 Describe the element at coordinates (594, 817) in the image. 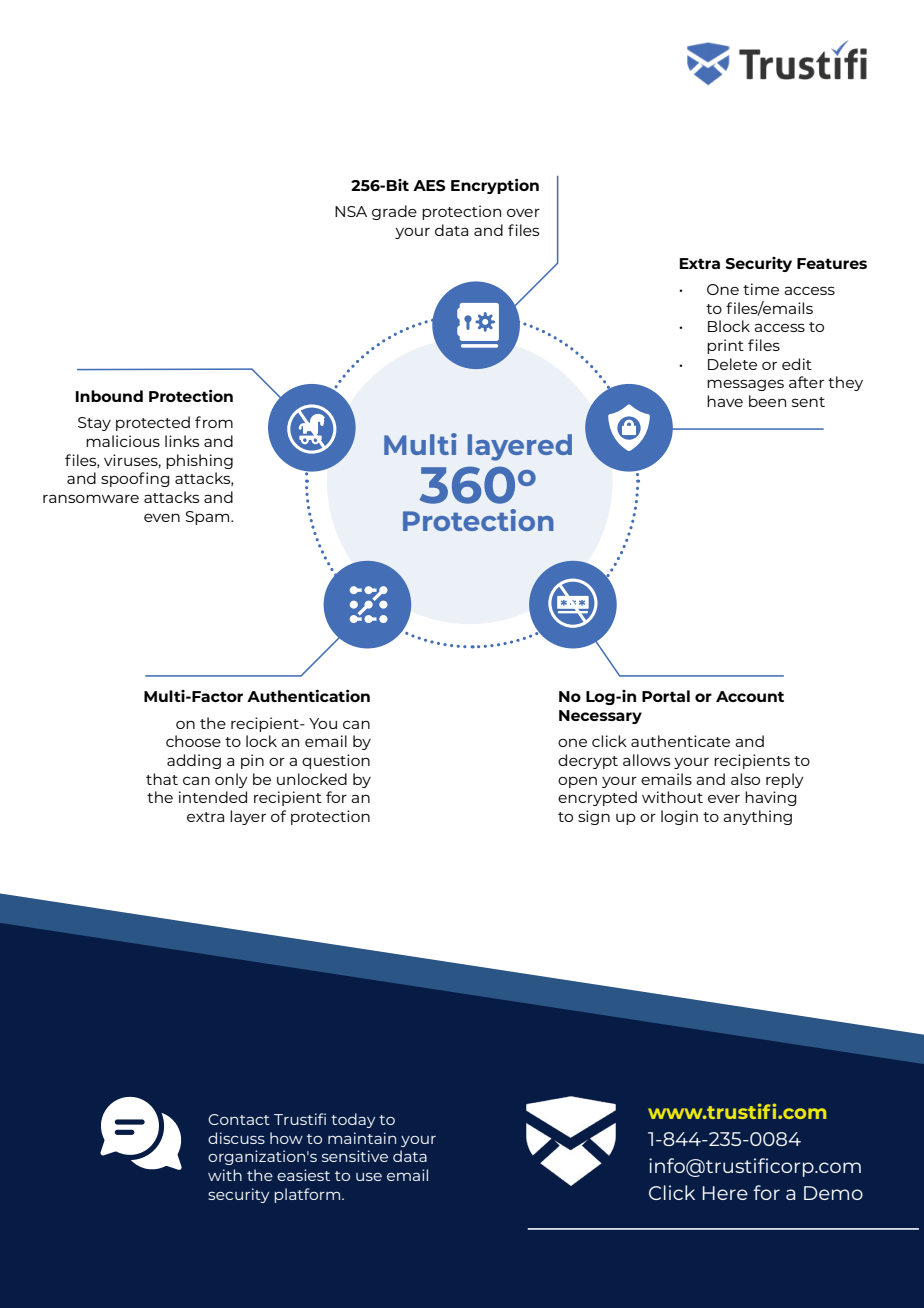

I see `sign` at that location.
